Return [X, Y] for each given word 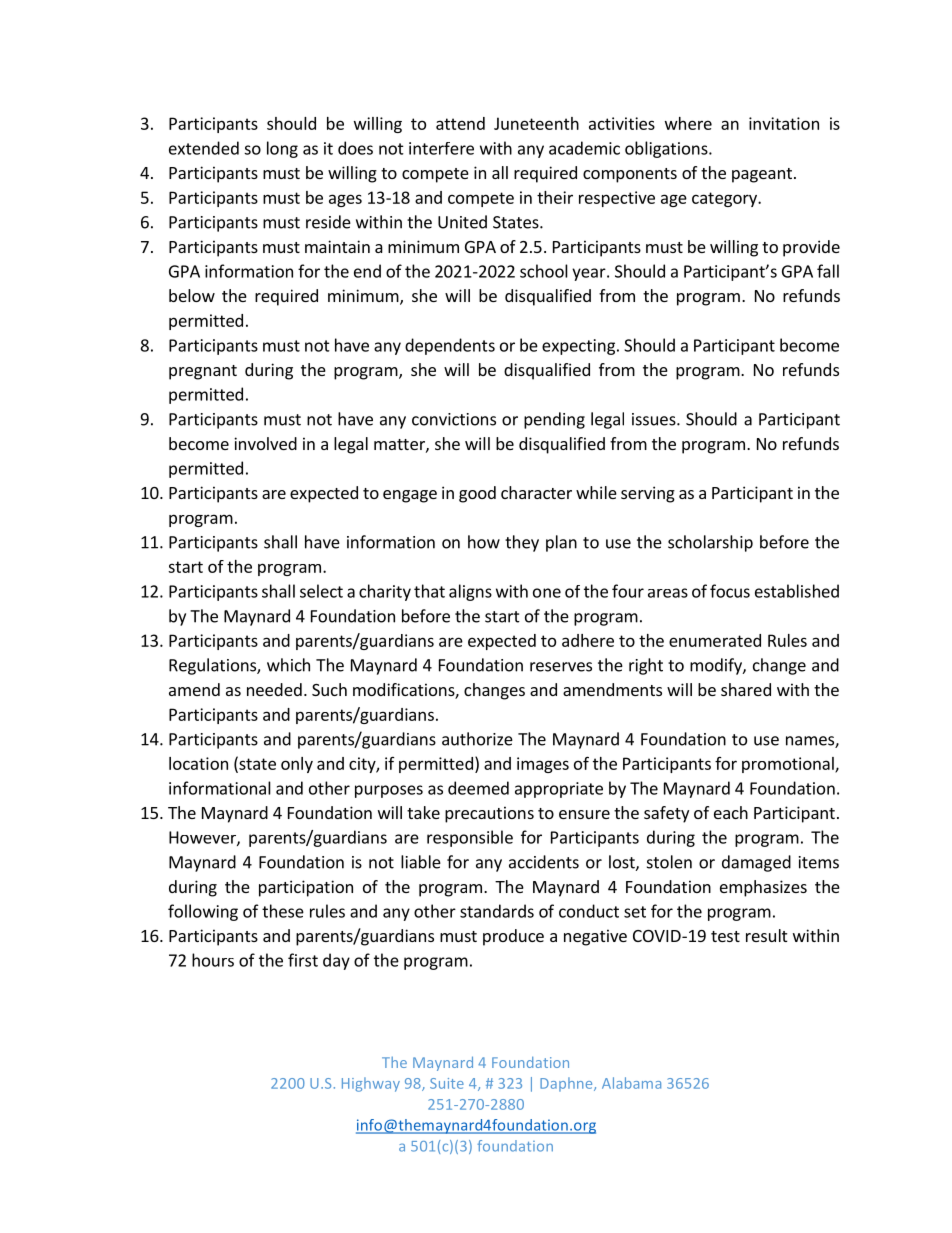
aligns [470, 592]
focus [730, 591]
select [321, 591]
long [282, 149]
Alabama [631, 1083]
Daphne [567, 1084]
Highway [371, 1084]
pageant [762, 175]
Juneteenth [536, 123]
